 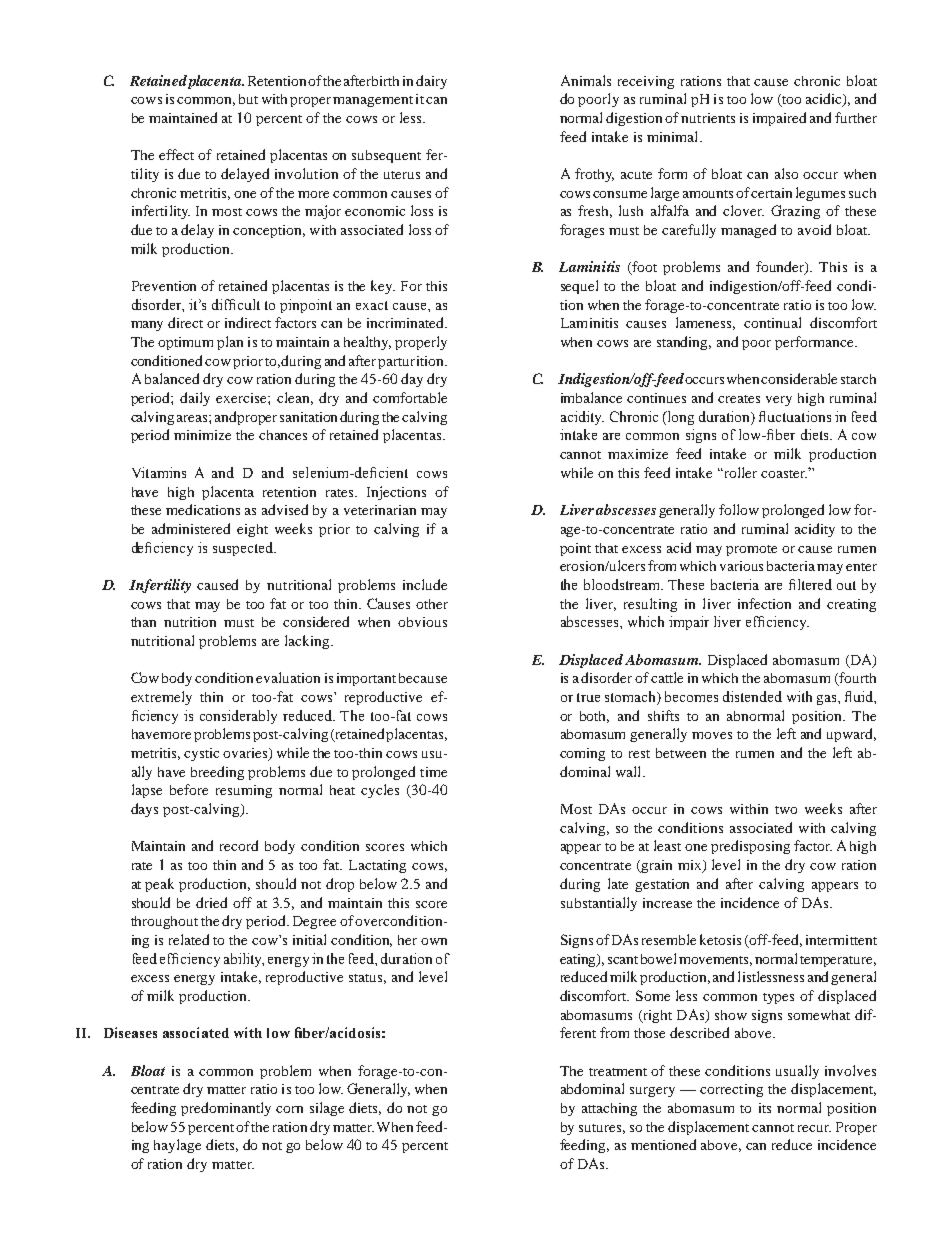 I want to click on but, so click(x=248, y=99).
